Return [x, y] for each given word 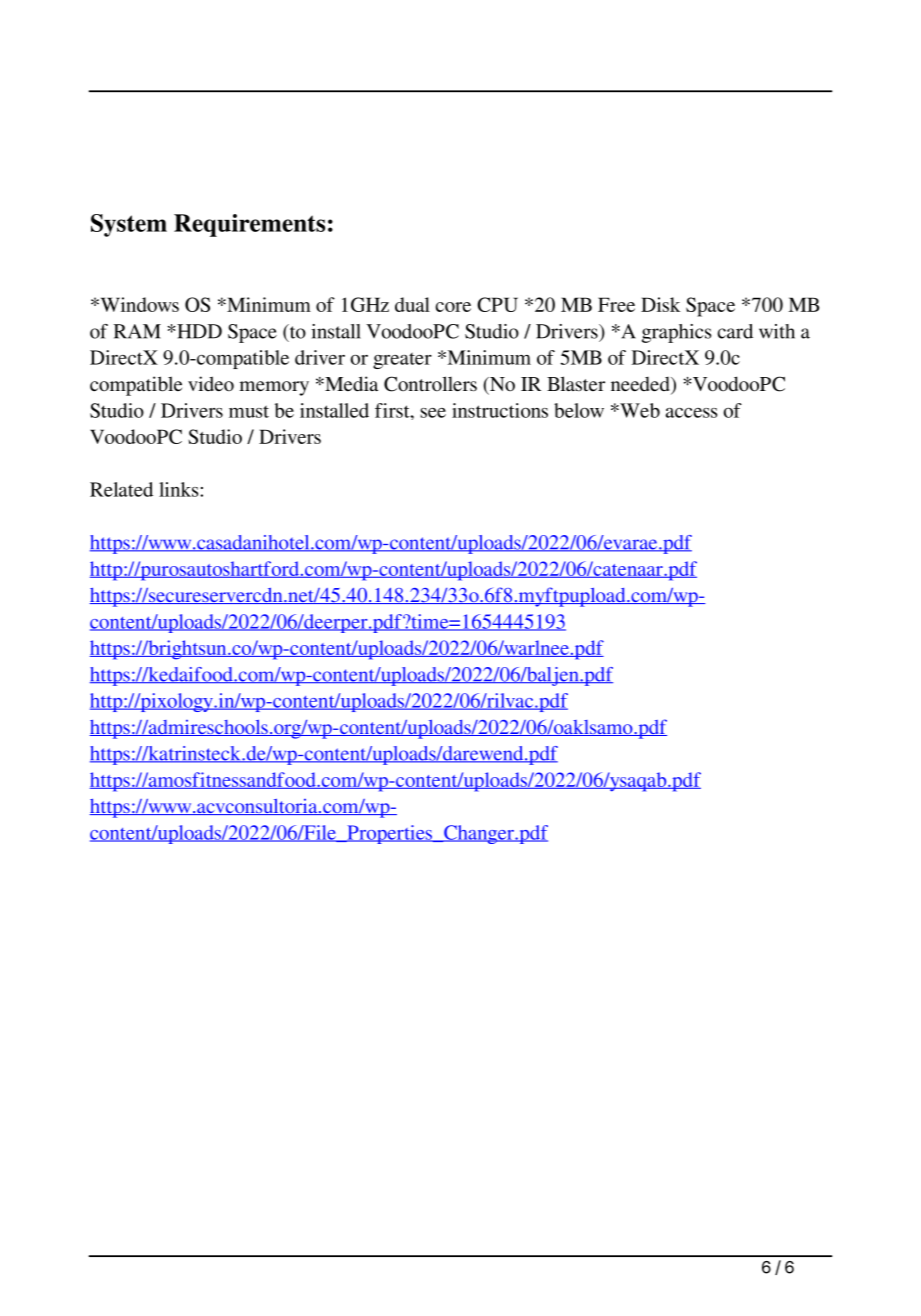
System [129, 225]
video [211, 383]
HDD [198, 331]
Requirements [249, 225]
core [453, 307]
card [735, 331]
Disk [660, 304]
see [433, 413]
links [180, 489]
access [691, 413]
